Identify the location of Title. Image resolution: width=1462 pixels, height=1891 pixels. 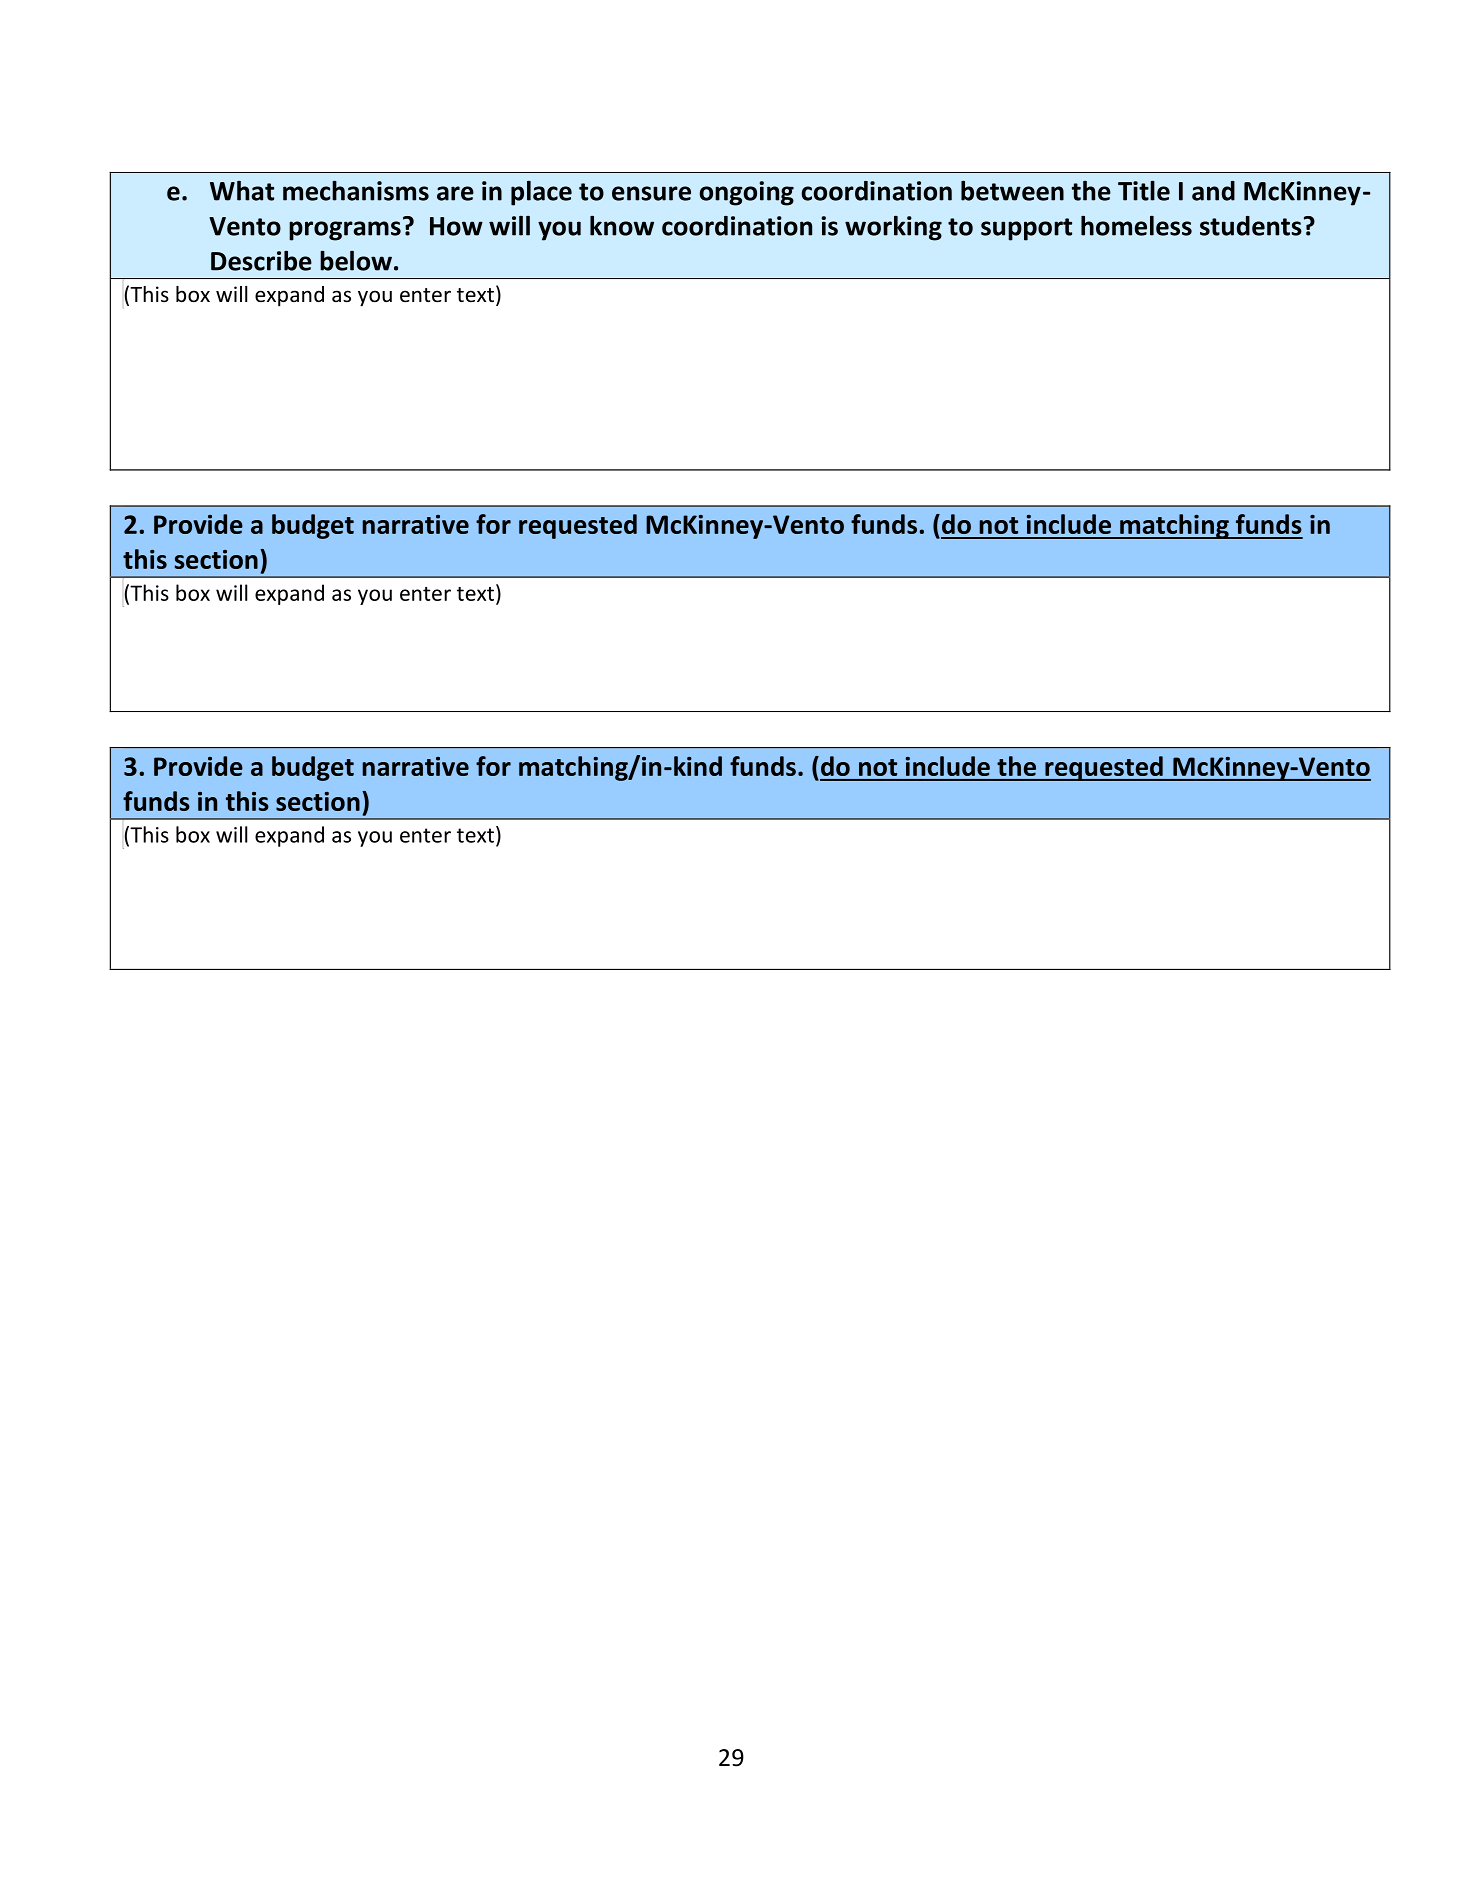
(1144, 190).
